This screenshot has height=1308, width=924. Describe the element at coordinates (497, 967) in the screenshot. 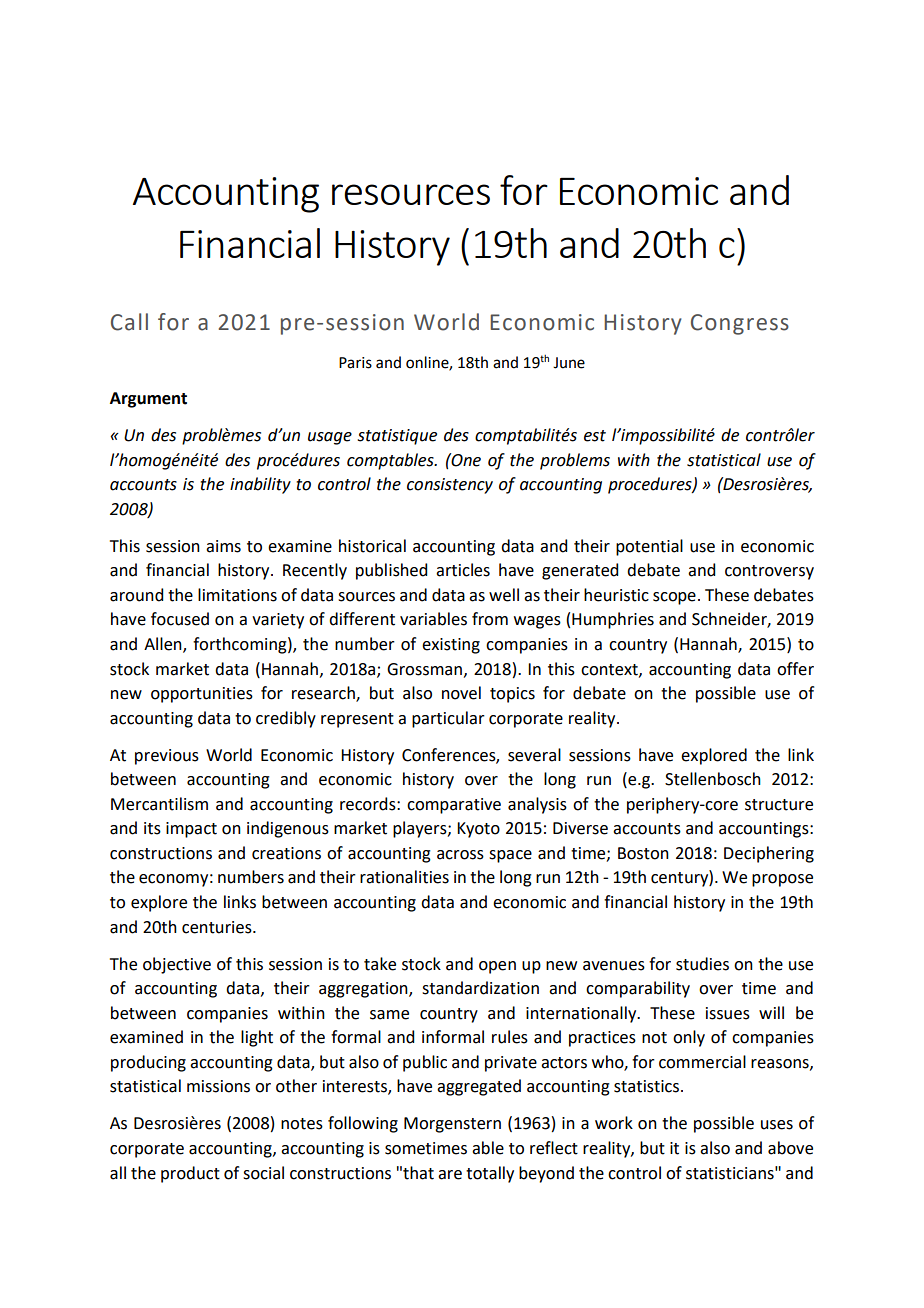

I see `open` at that location.
